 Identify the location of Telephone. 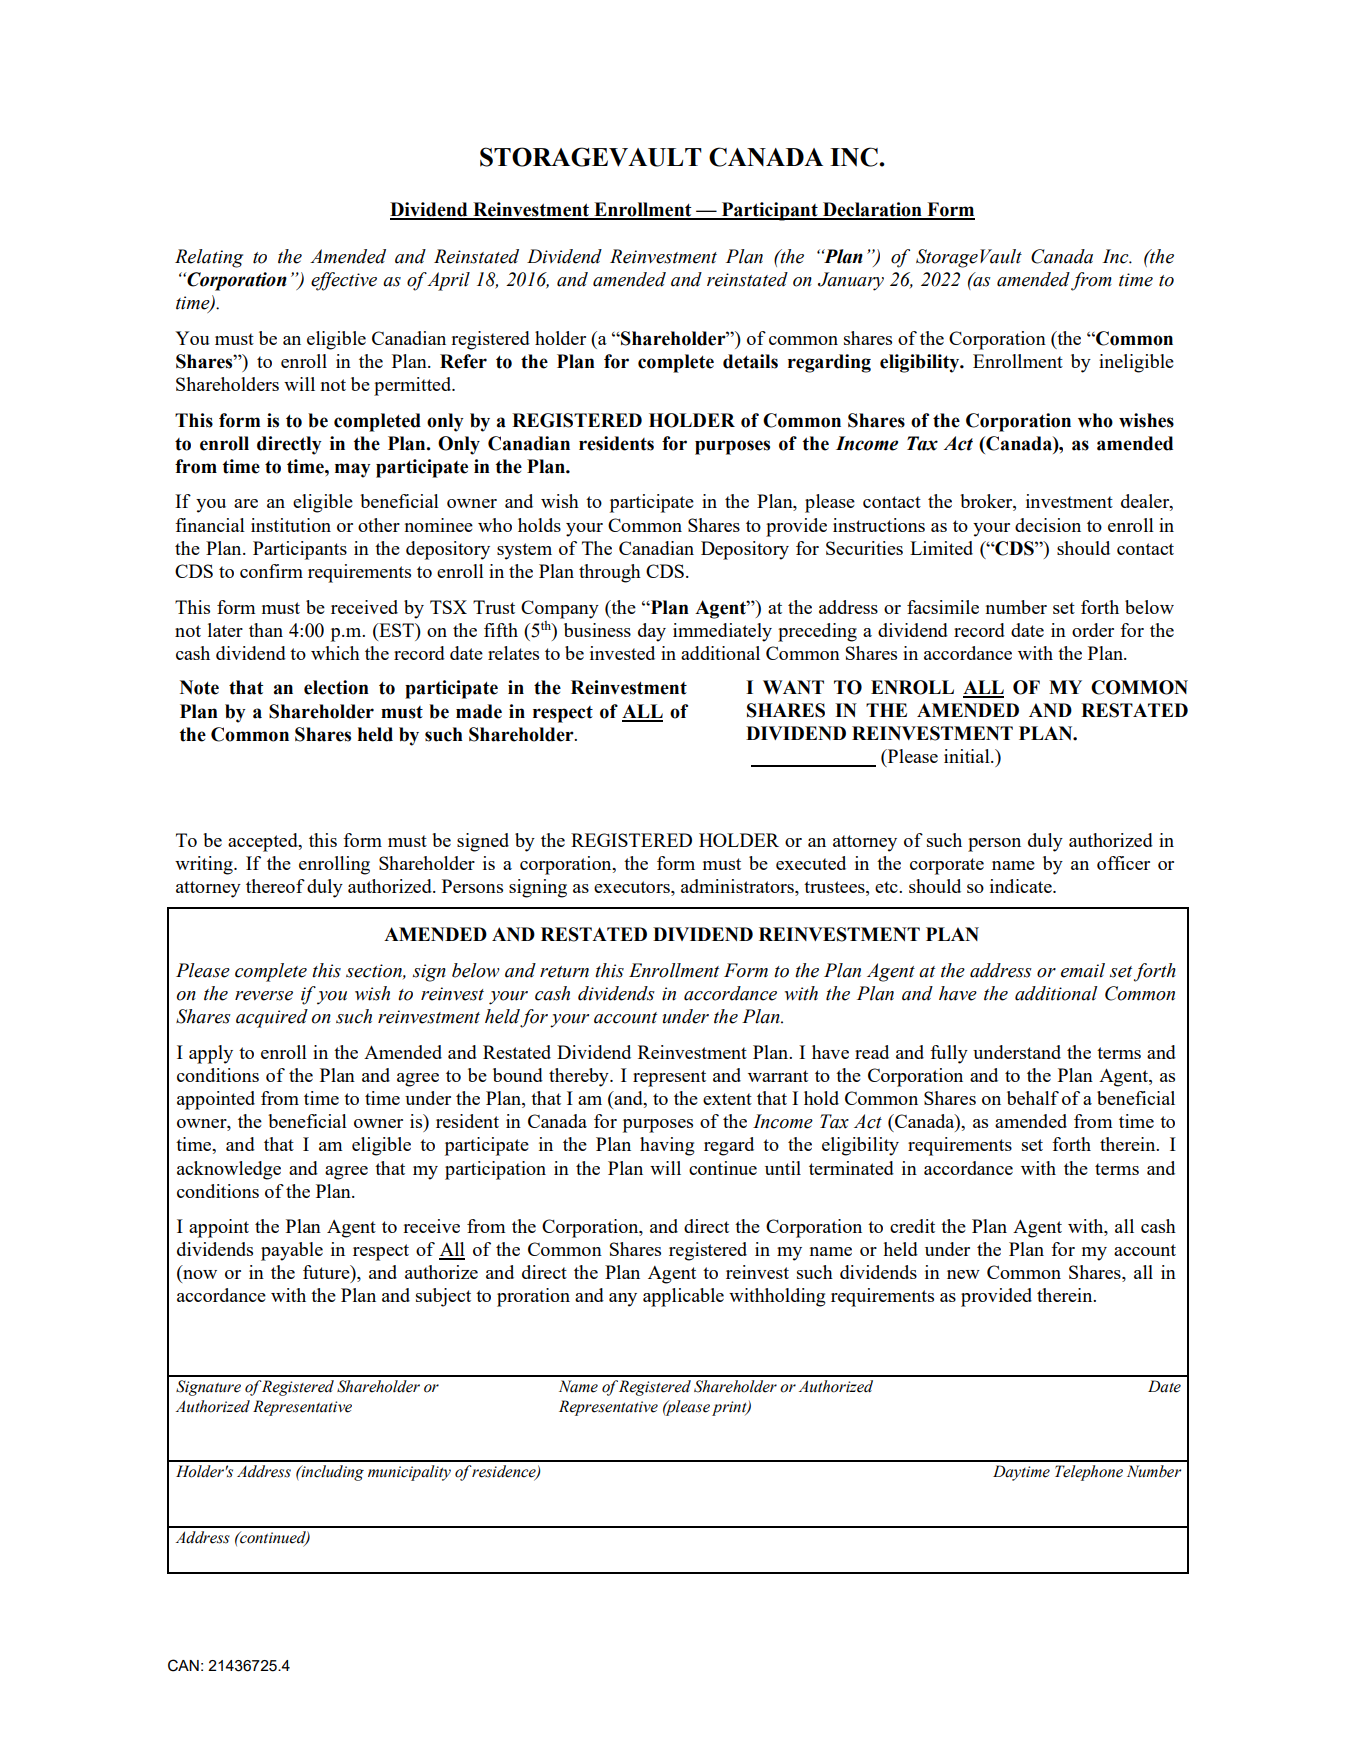
(1089, 1473).
